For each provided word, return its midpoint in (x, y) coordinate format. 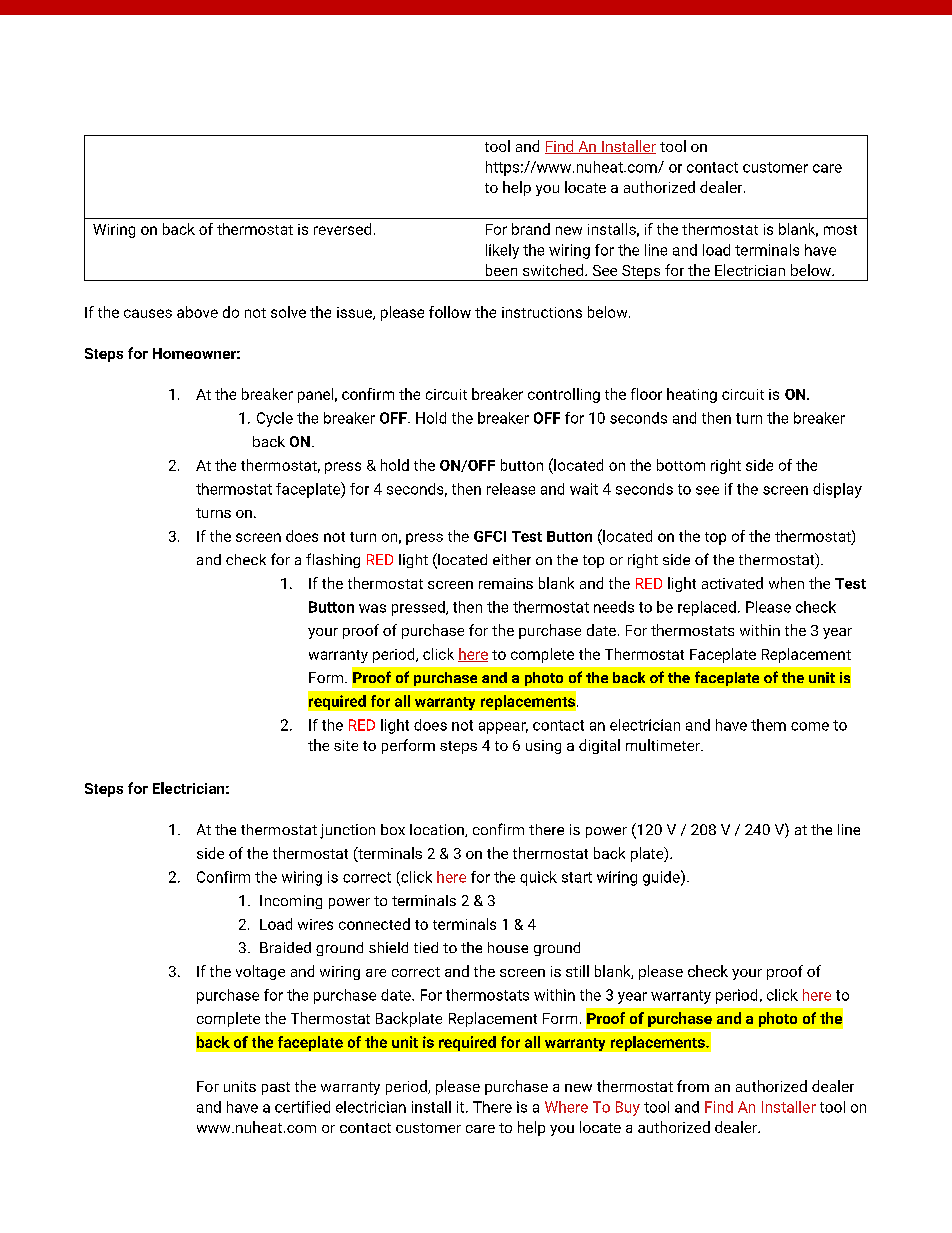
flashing (333, 560)
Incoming (291, 902)
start (577, 877)
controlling (564, 395)
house (508, 947)
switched (554, 270)
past (276, 1088)
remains (506, 583)
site (346, 745)
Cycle (275, 419)
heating (692, 395)
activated (732, 583)
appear (503, 728)
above (197, 312)
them (768, 725)
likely (502, 251)
